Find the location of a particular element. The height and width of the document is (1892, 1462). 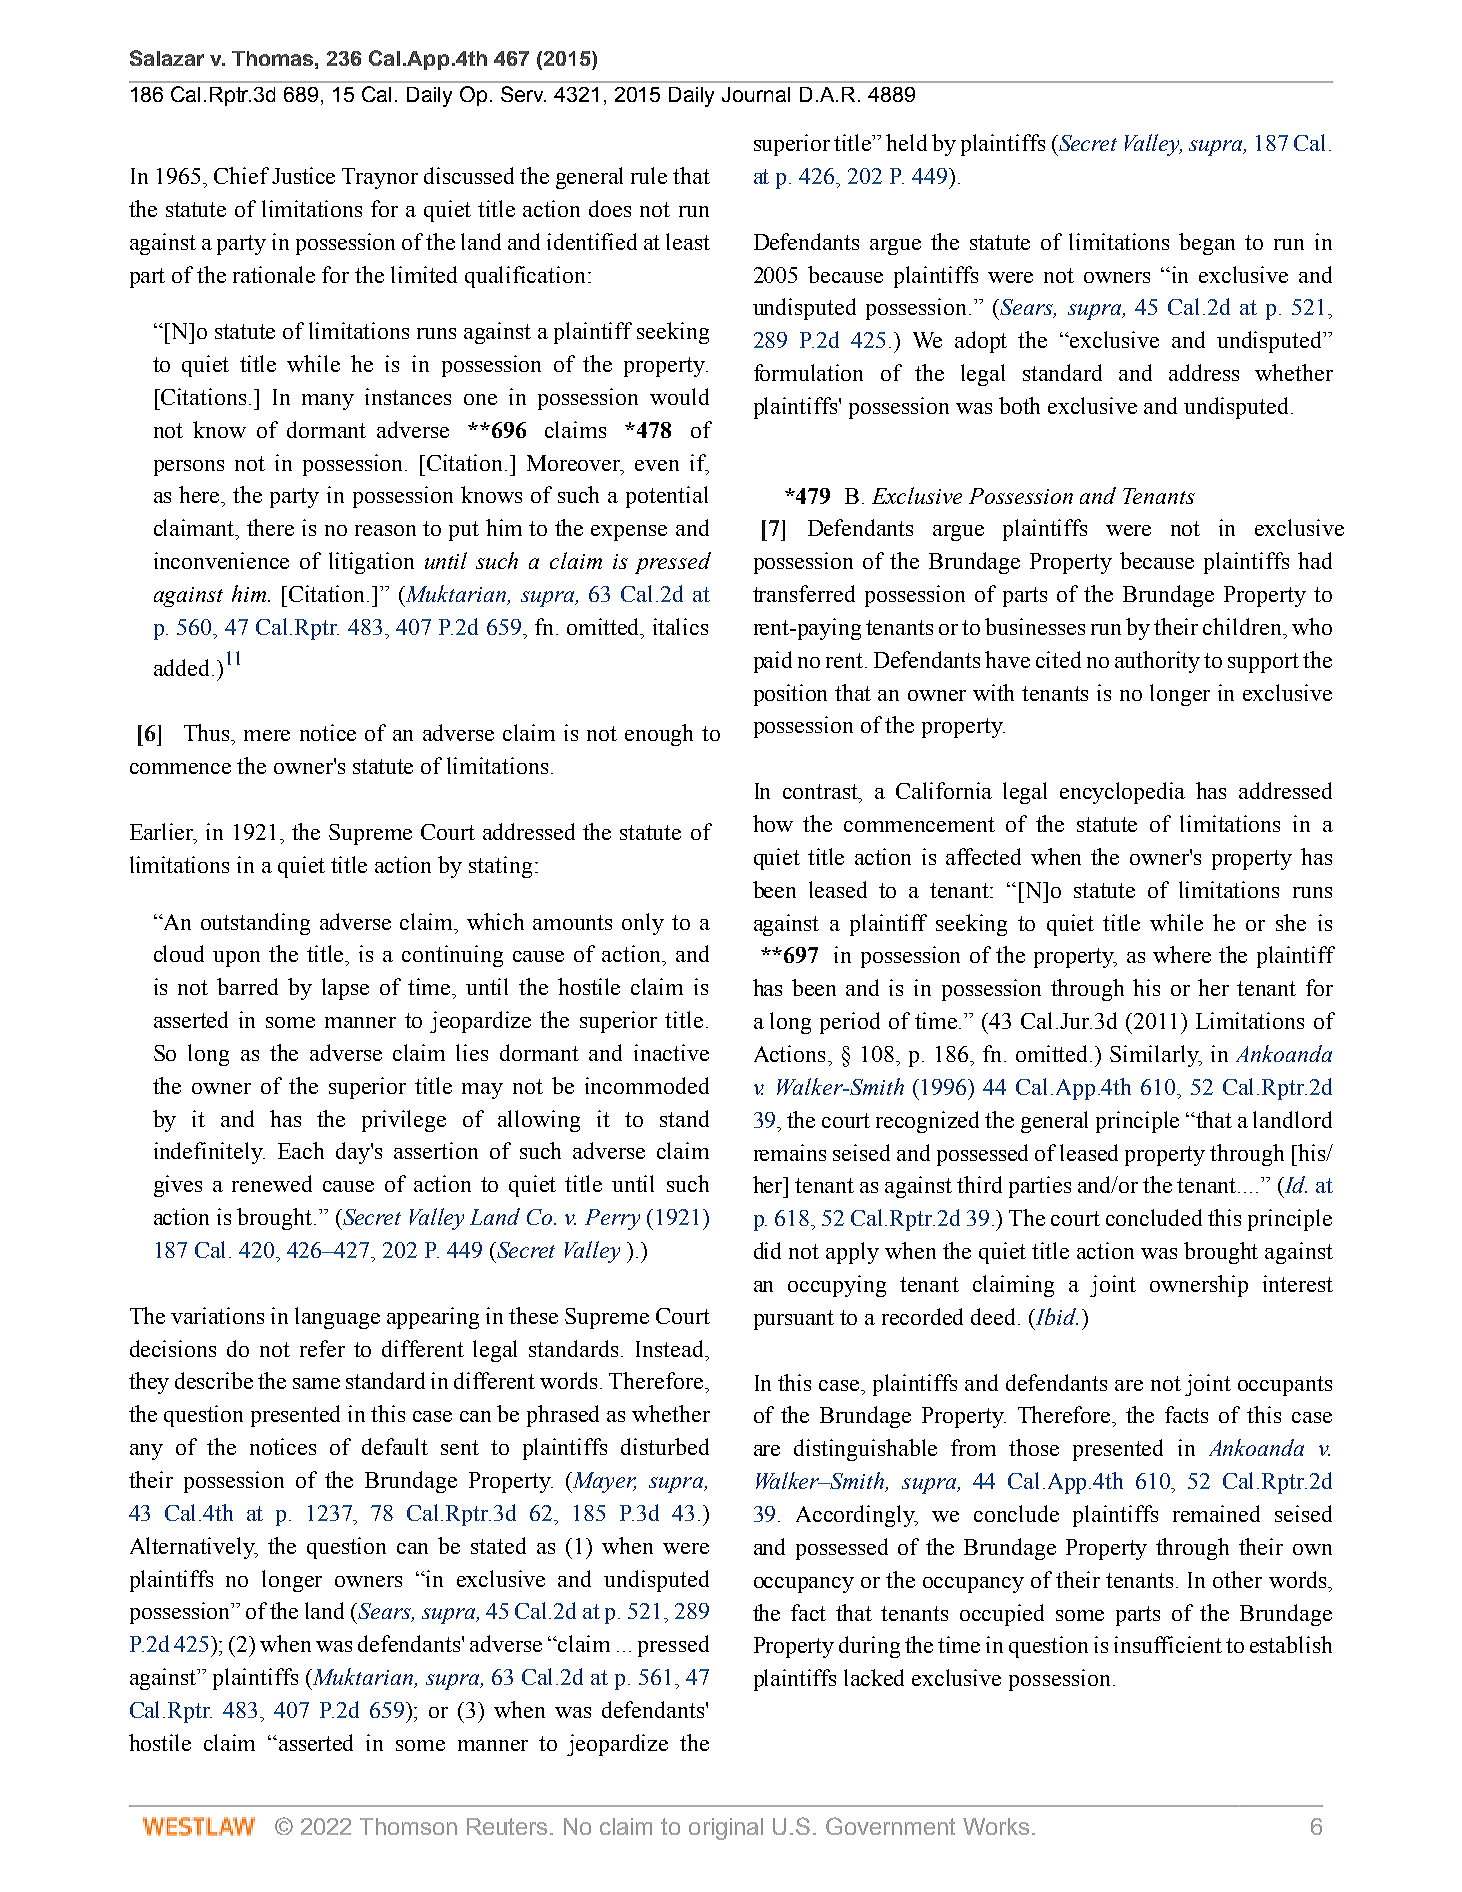

Thomson is located at coordinates (408, 1826).
